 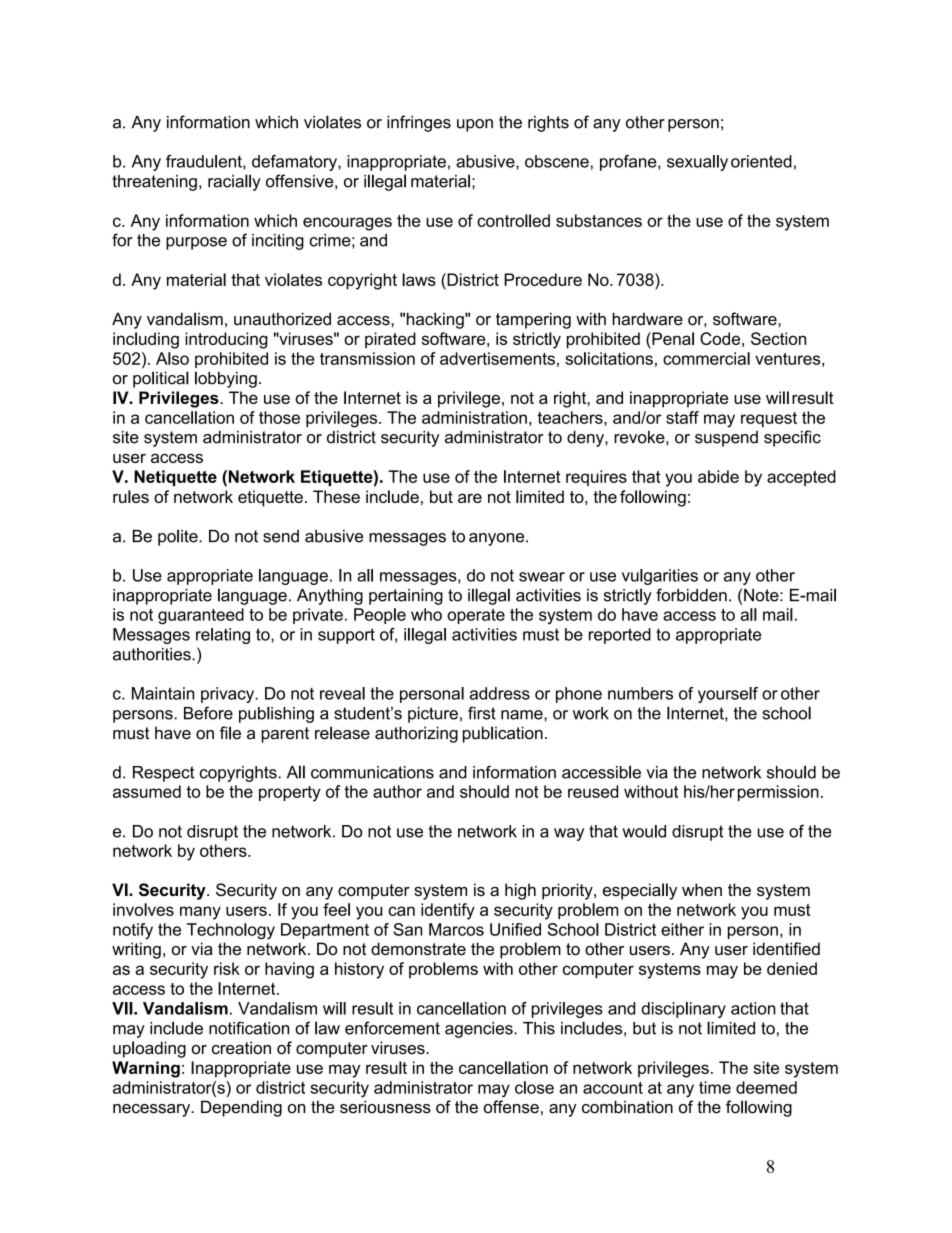 I want to click on those, so click(x=279, y=417).
